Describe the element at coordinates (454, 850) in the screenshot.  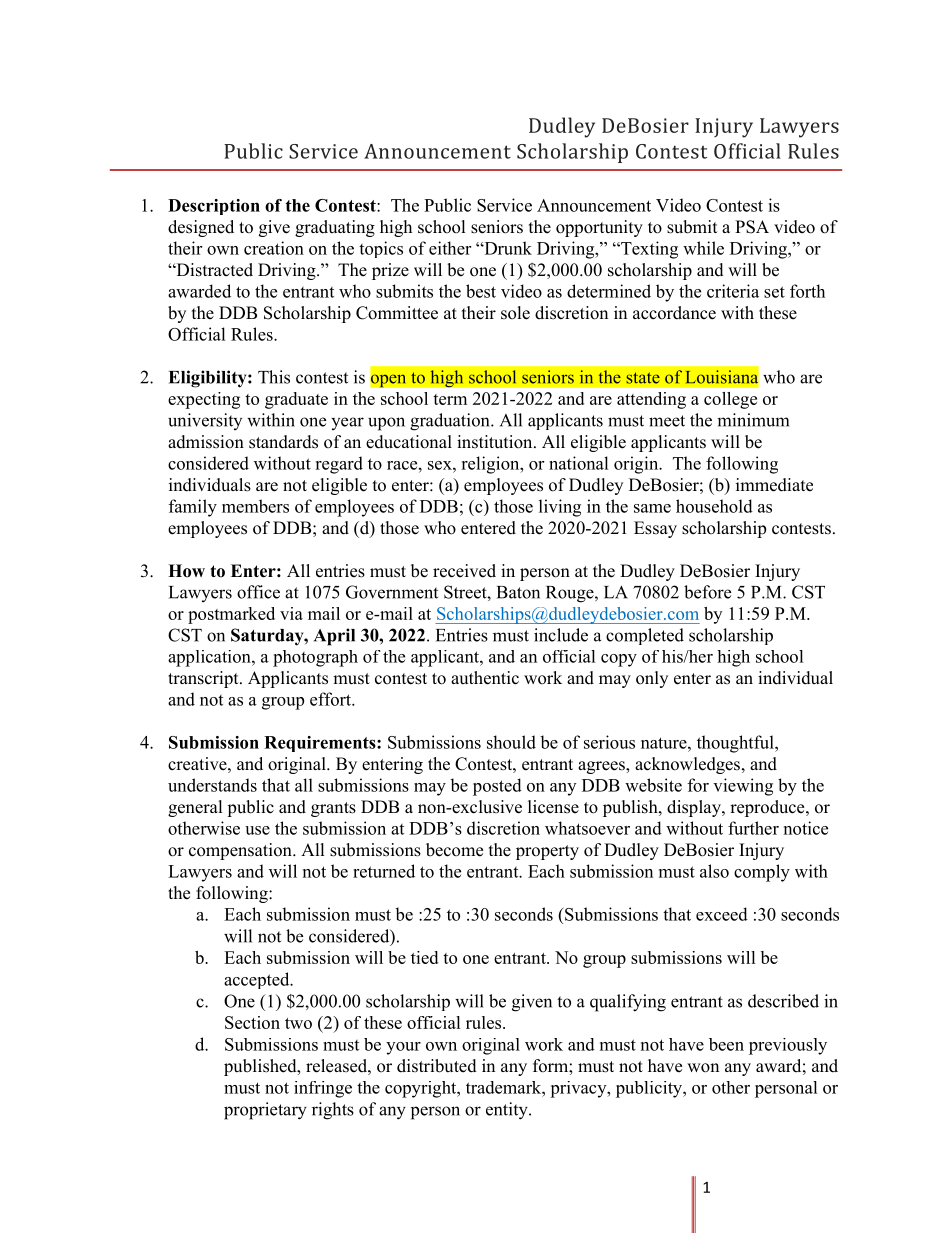
I see `become` at that location.
